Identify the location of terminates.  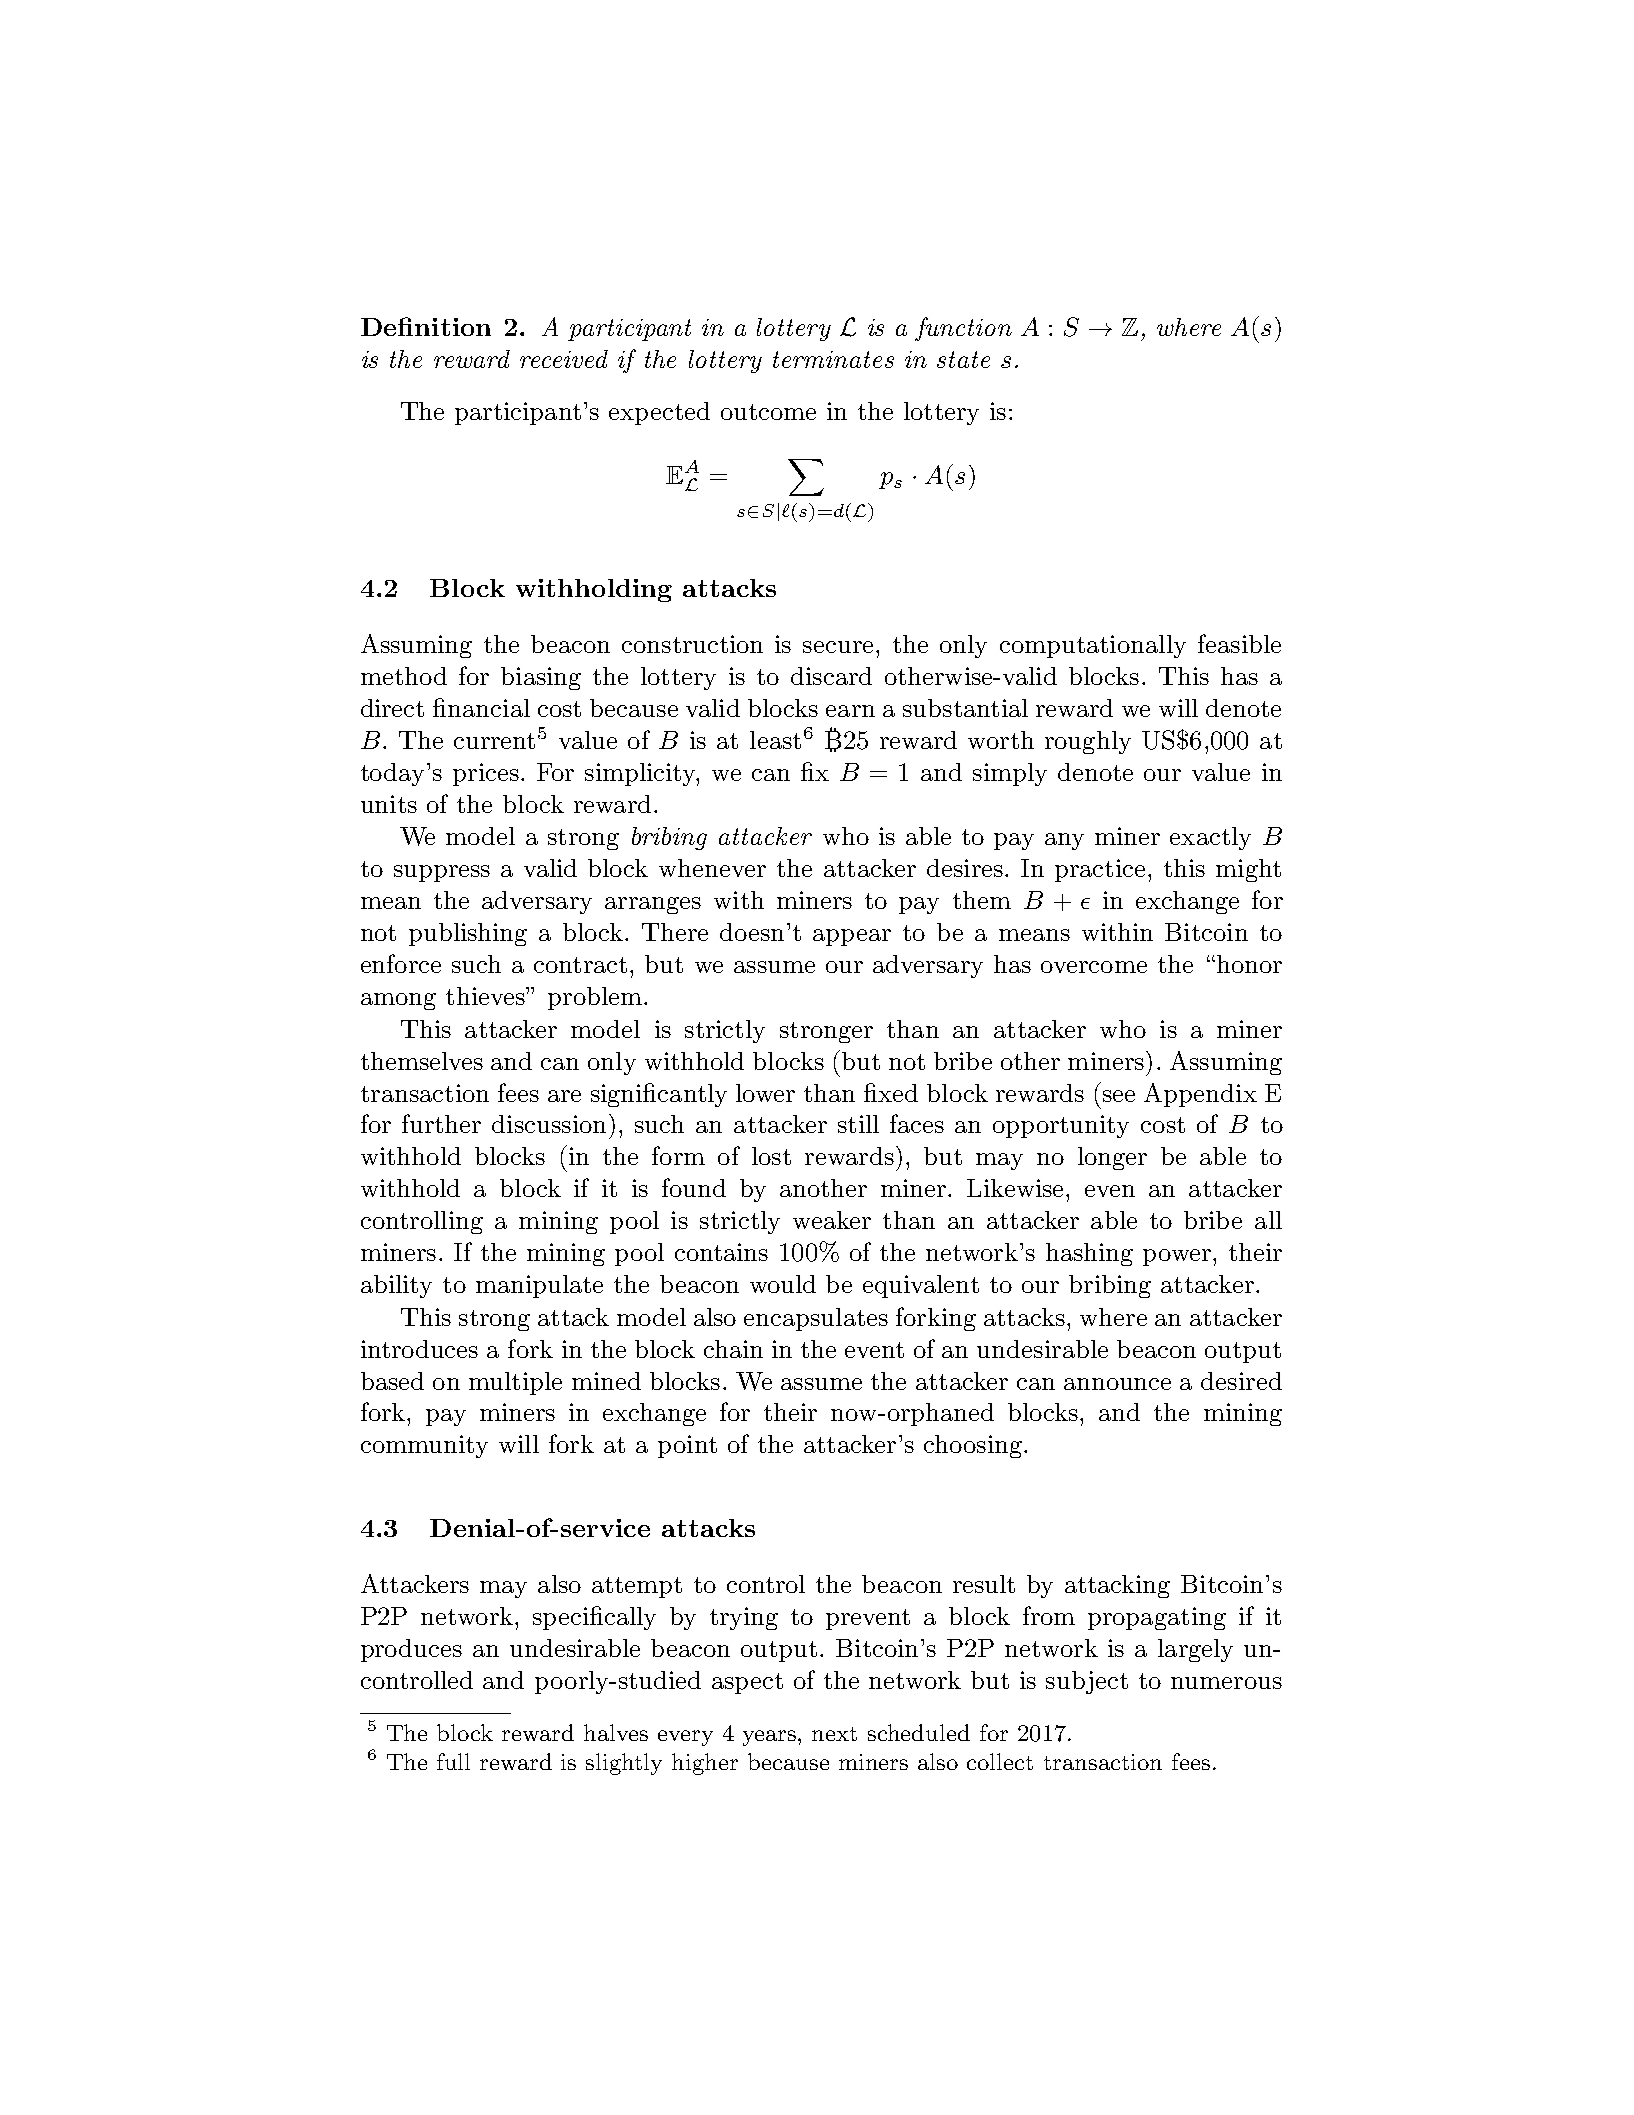
(833, 359).
